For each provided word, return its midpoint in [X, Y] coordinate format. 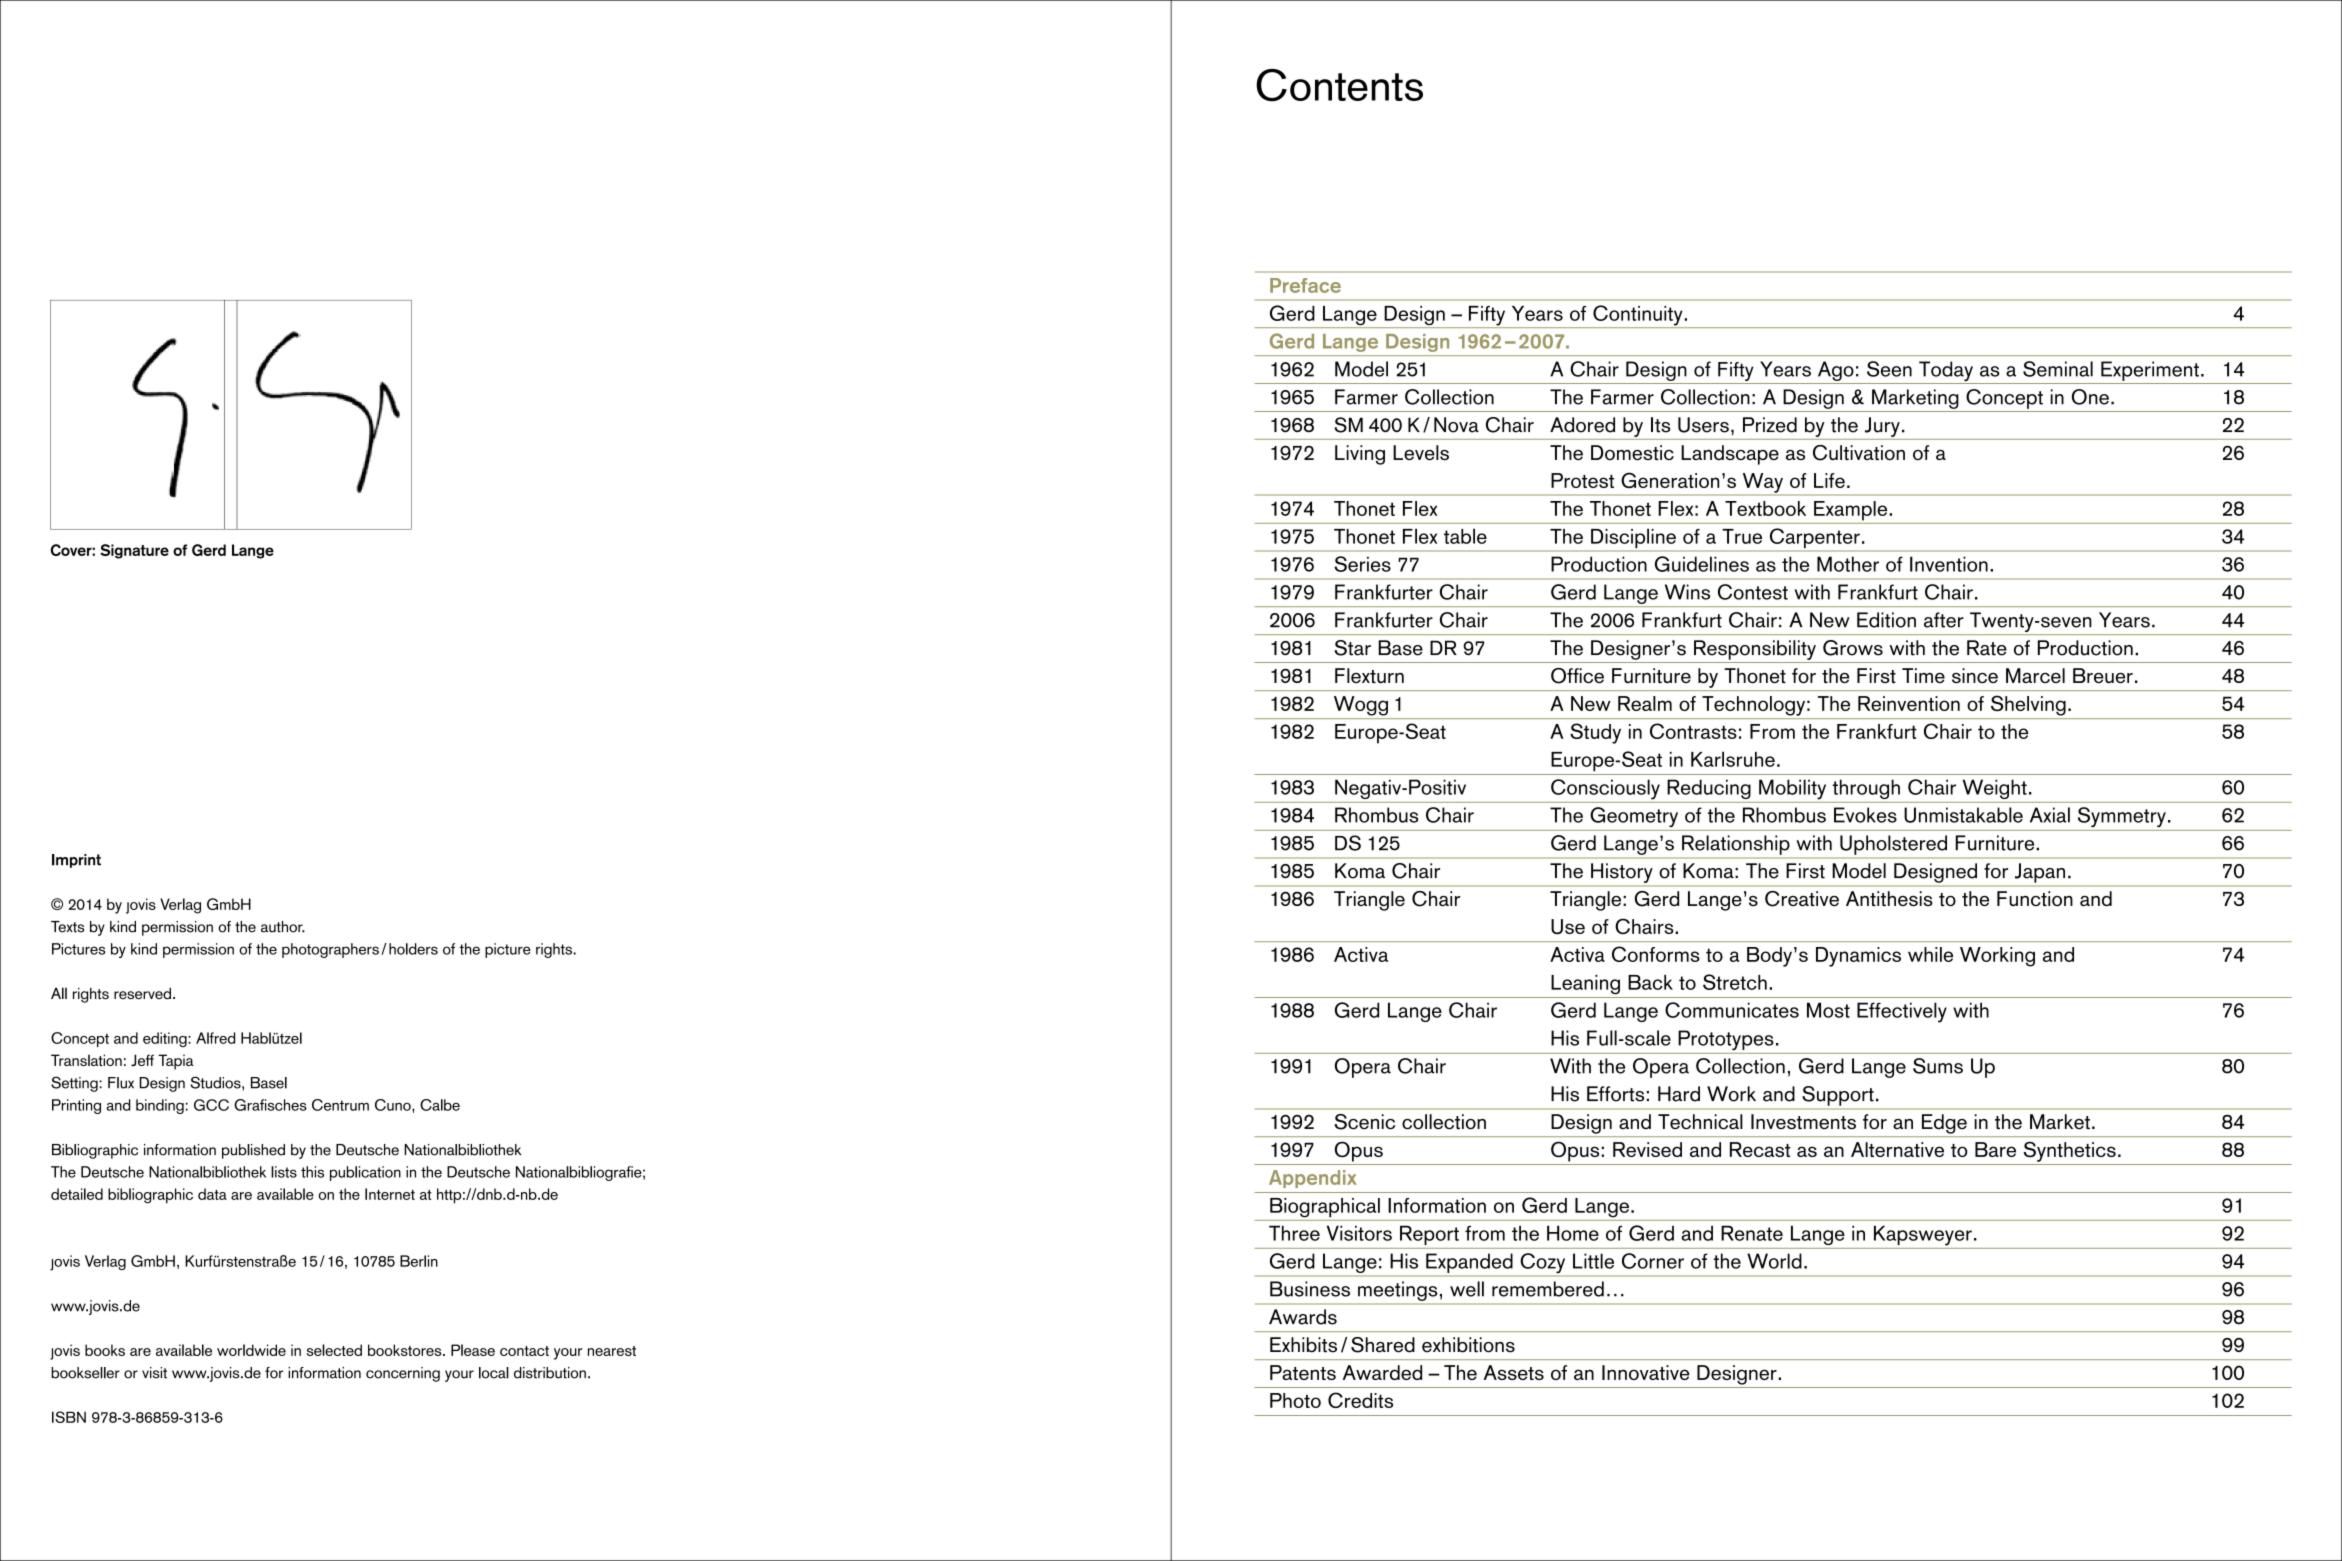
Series [1362, 564]
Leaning [1585, 985]
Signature [134, 551]
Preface [1305, 285]
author [283, 927]
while [1930, 954]
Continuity [1638, 316]
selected [334, 1350]
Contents [1339, 85]
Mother [1848, 564]
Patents [1303, 1372]
